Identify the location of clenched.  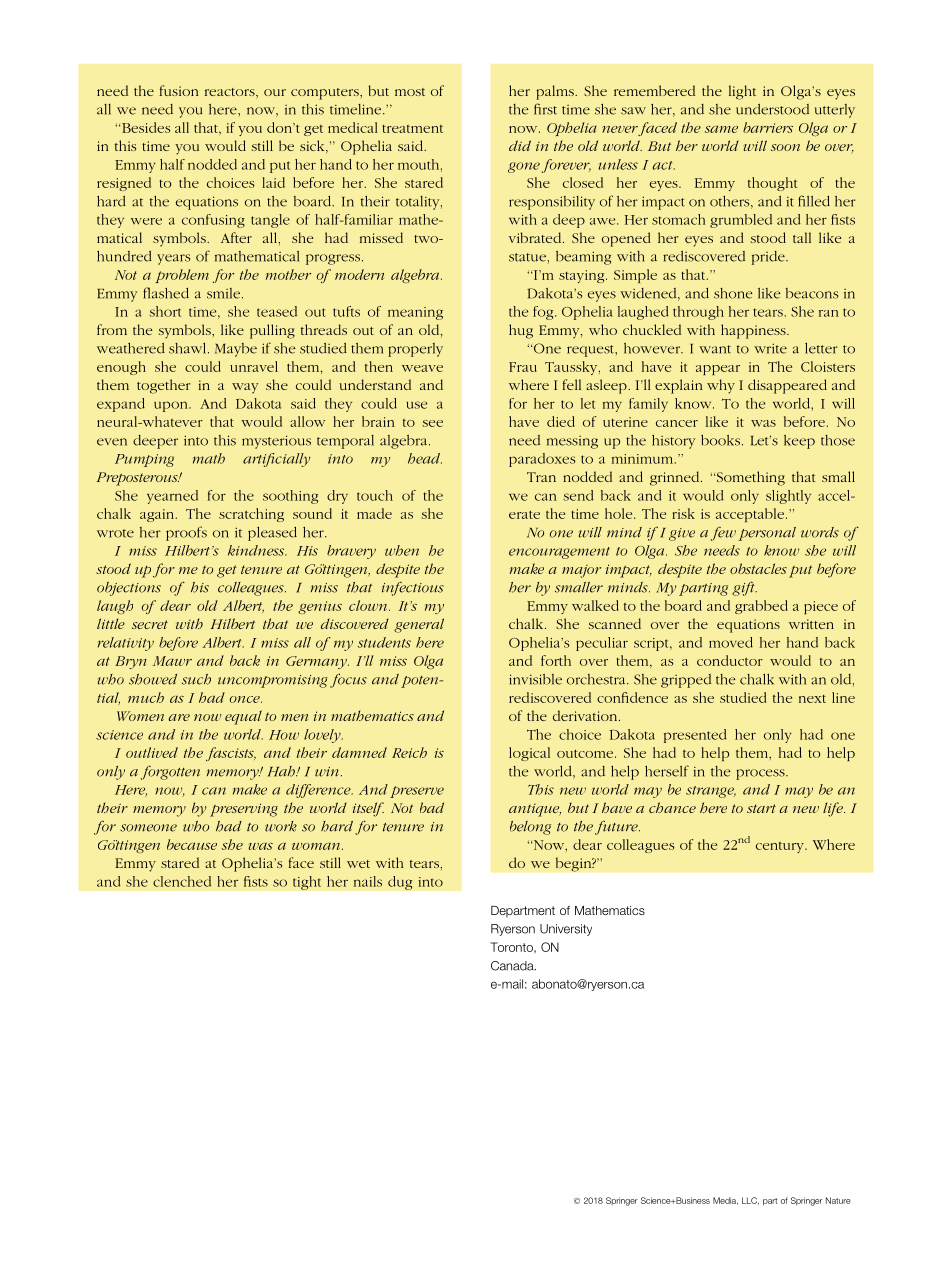
(182, 881).
